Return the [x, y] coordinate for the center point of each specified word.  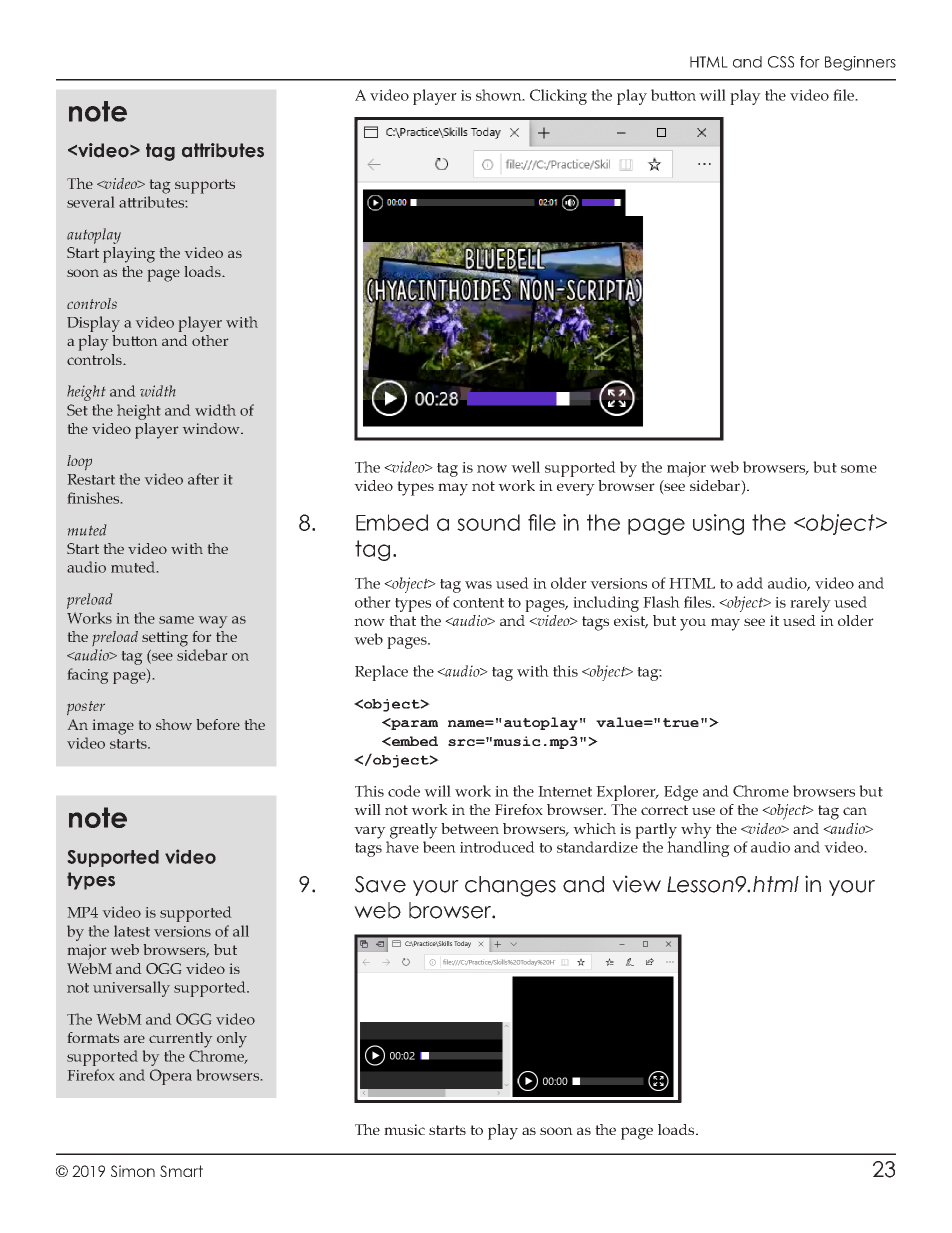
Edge [681, 793]
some [859, 469]
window [212, 428]
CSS [781, 62]
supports [205, 186]
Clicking [558, 97]
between [470, 828]
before [218, 724]
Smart [181, 1171]
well [525, 467]
